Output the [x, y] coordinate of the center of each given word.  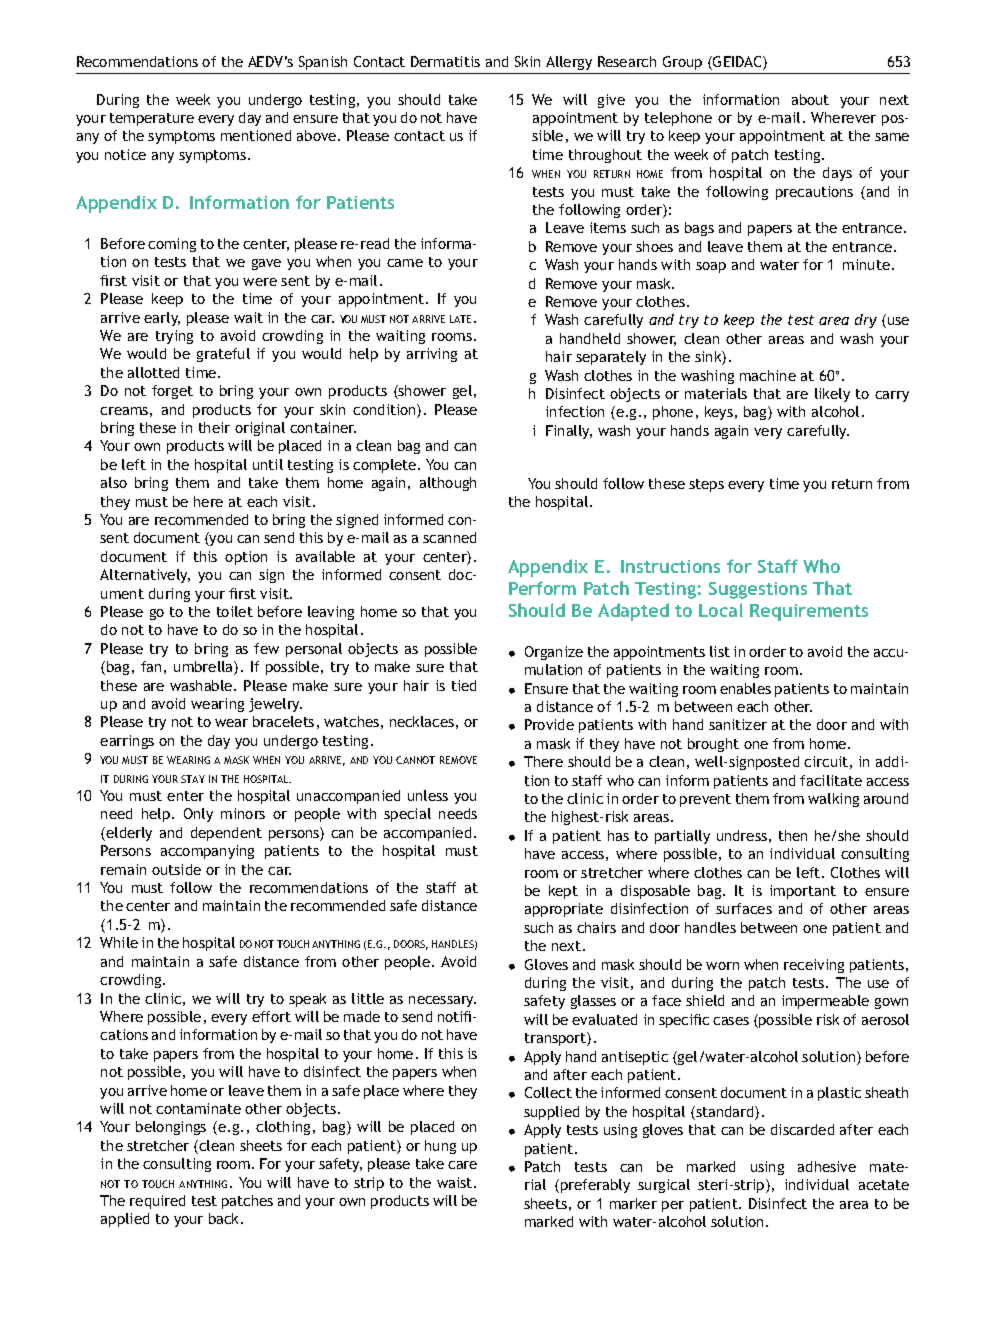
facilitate [831, 780]
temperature [152, 119]
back [225, 1218]
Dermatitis [445, 61]
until [268, 464]
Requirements [809, 612]
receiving [814, 966]
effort [271, 1016]
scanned [449, 537]
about [810, 99]
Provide [549, 724]
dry [866, 321]
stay [193, 779]
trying [174, 337]
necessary [442, 1001]
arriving [432, 355]
